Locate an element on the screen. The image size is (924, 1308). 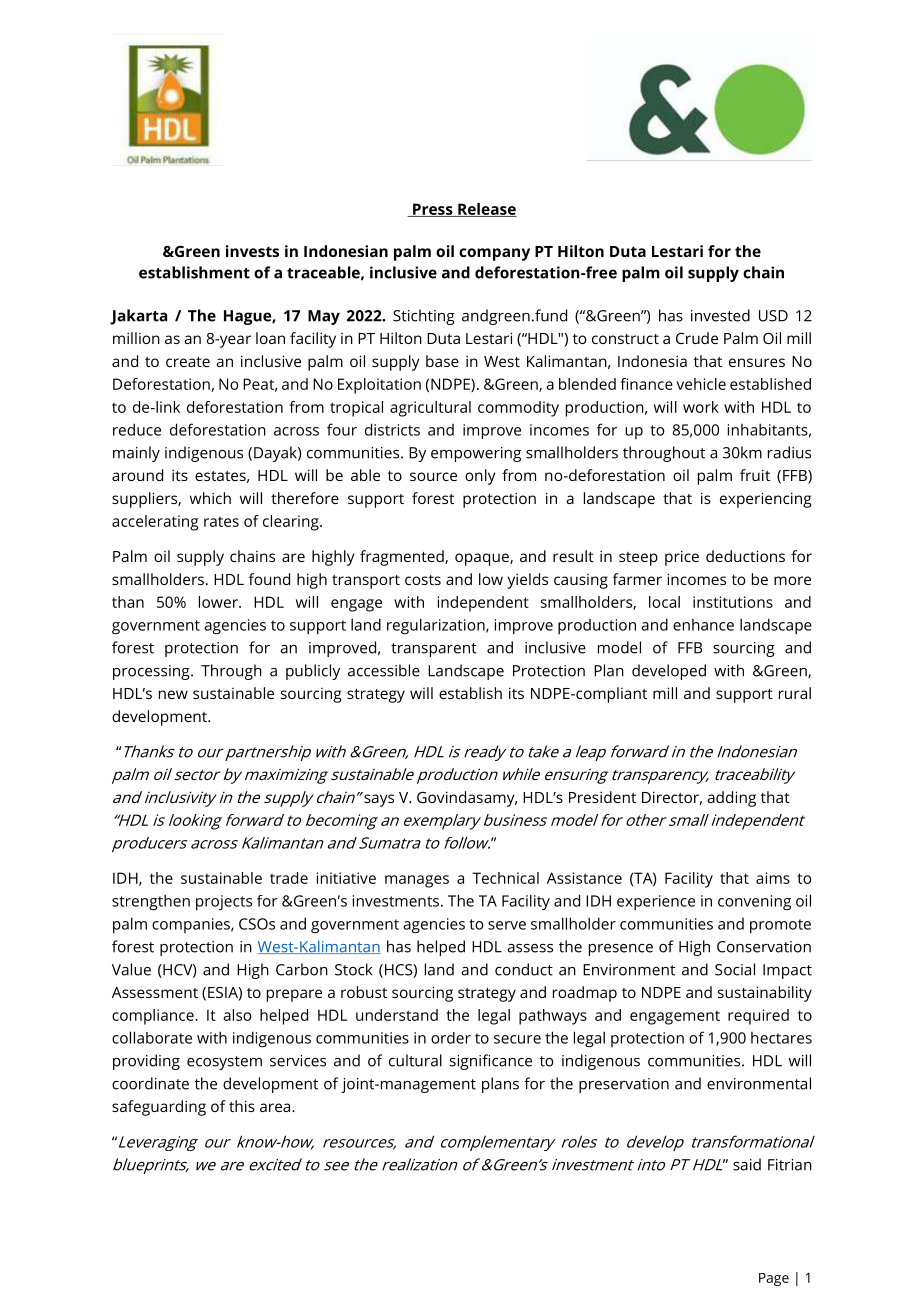
invests is located at coordinates (252, 251).
